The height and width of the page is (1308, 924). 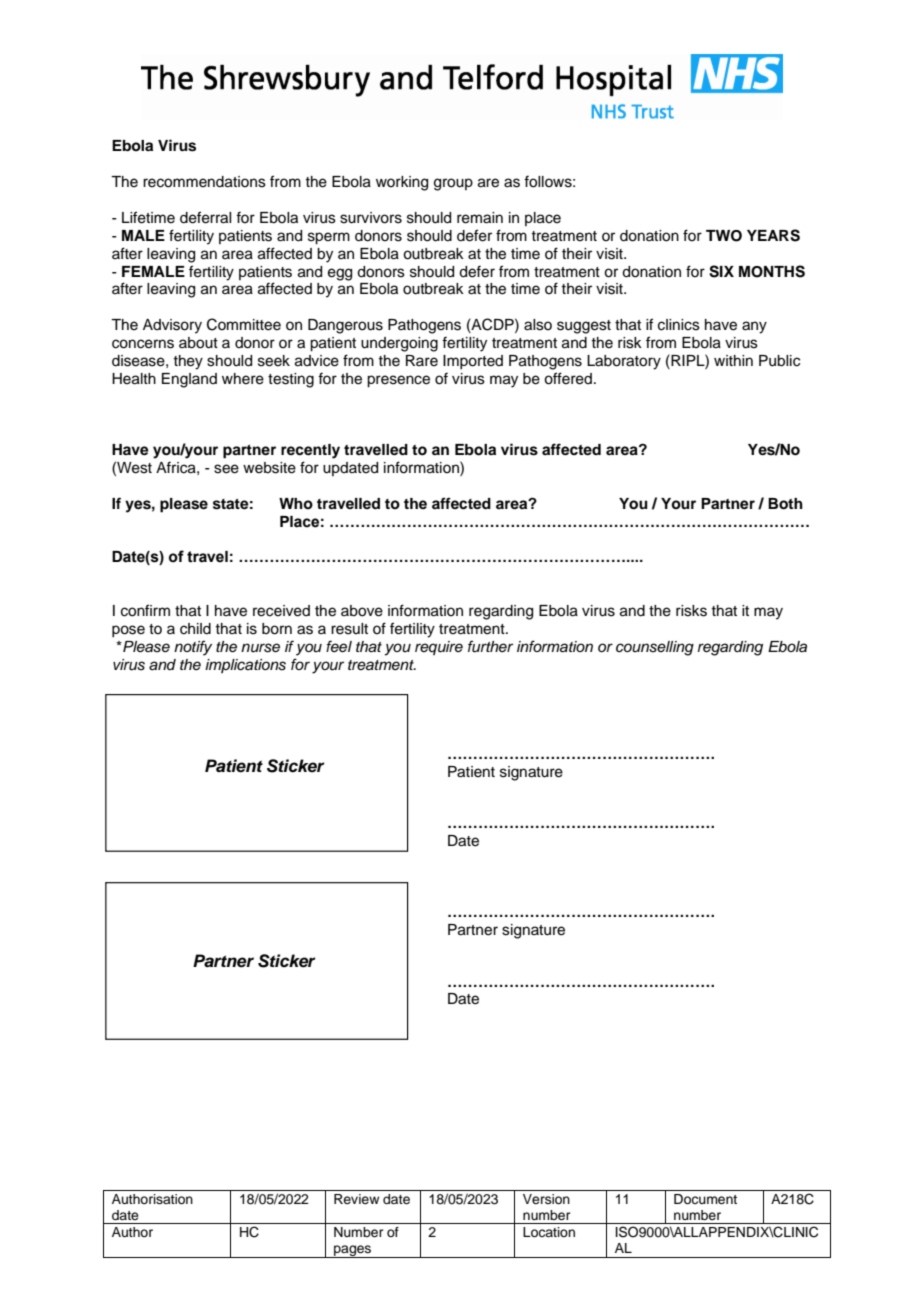 What do you see at coordinates (352, 1251) in the page?
I see `pages` at bounding box center [352, 1251].
